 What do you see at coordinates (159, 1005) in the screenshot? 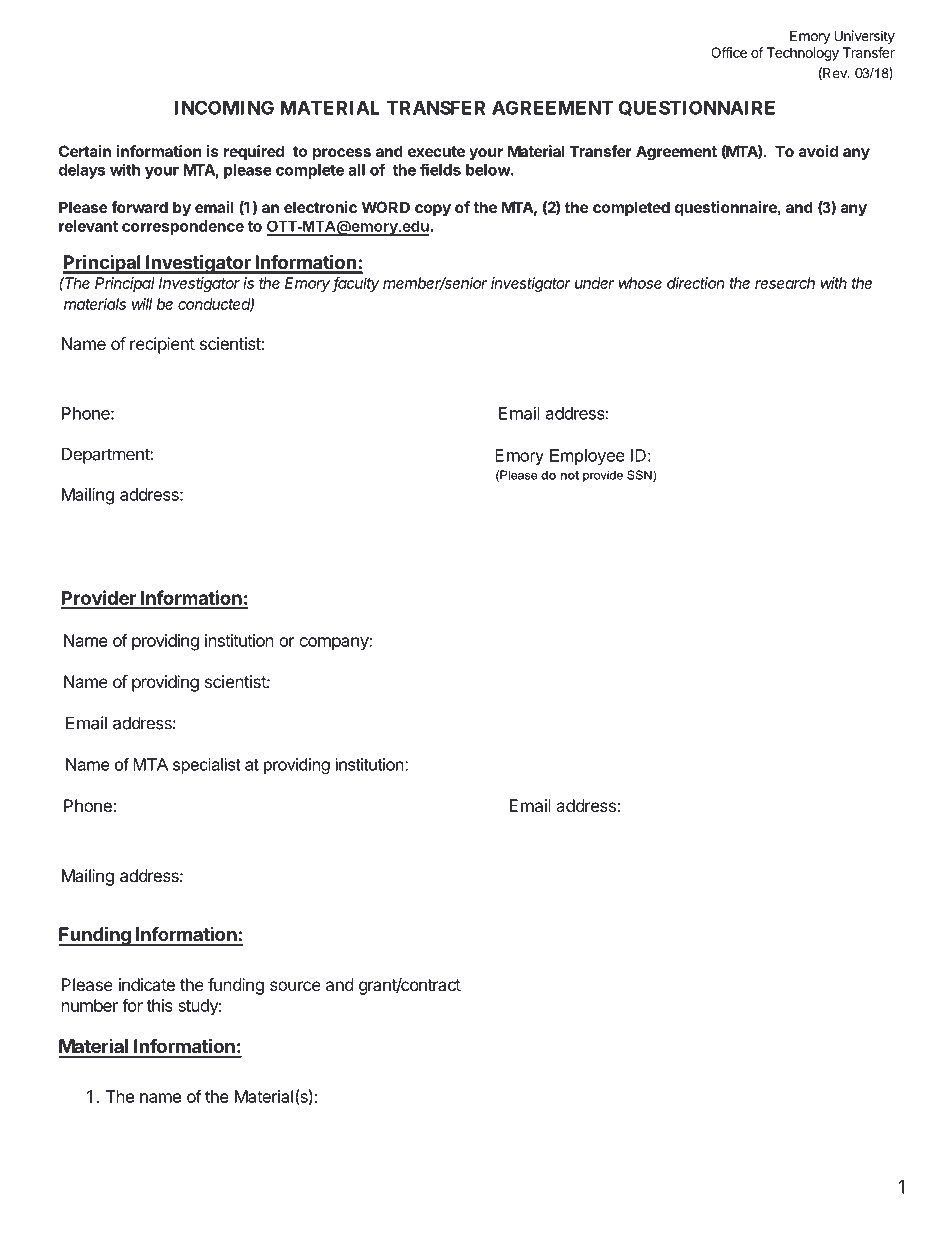
I see `this` at bounding box center [159, 1005].
